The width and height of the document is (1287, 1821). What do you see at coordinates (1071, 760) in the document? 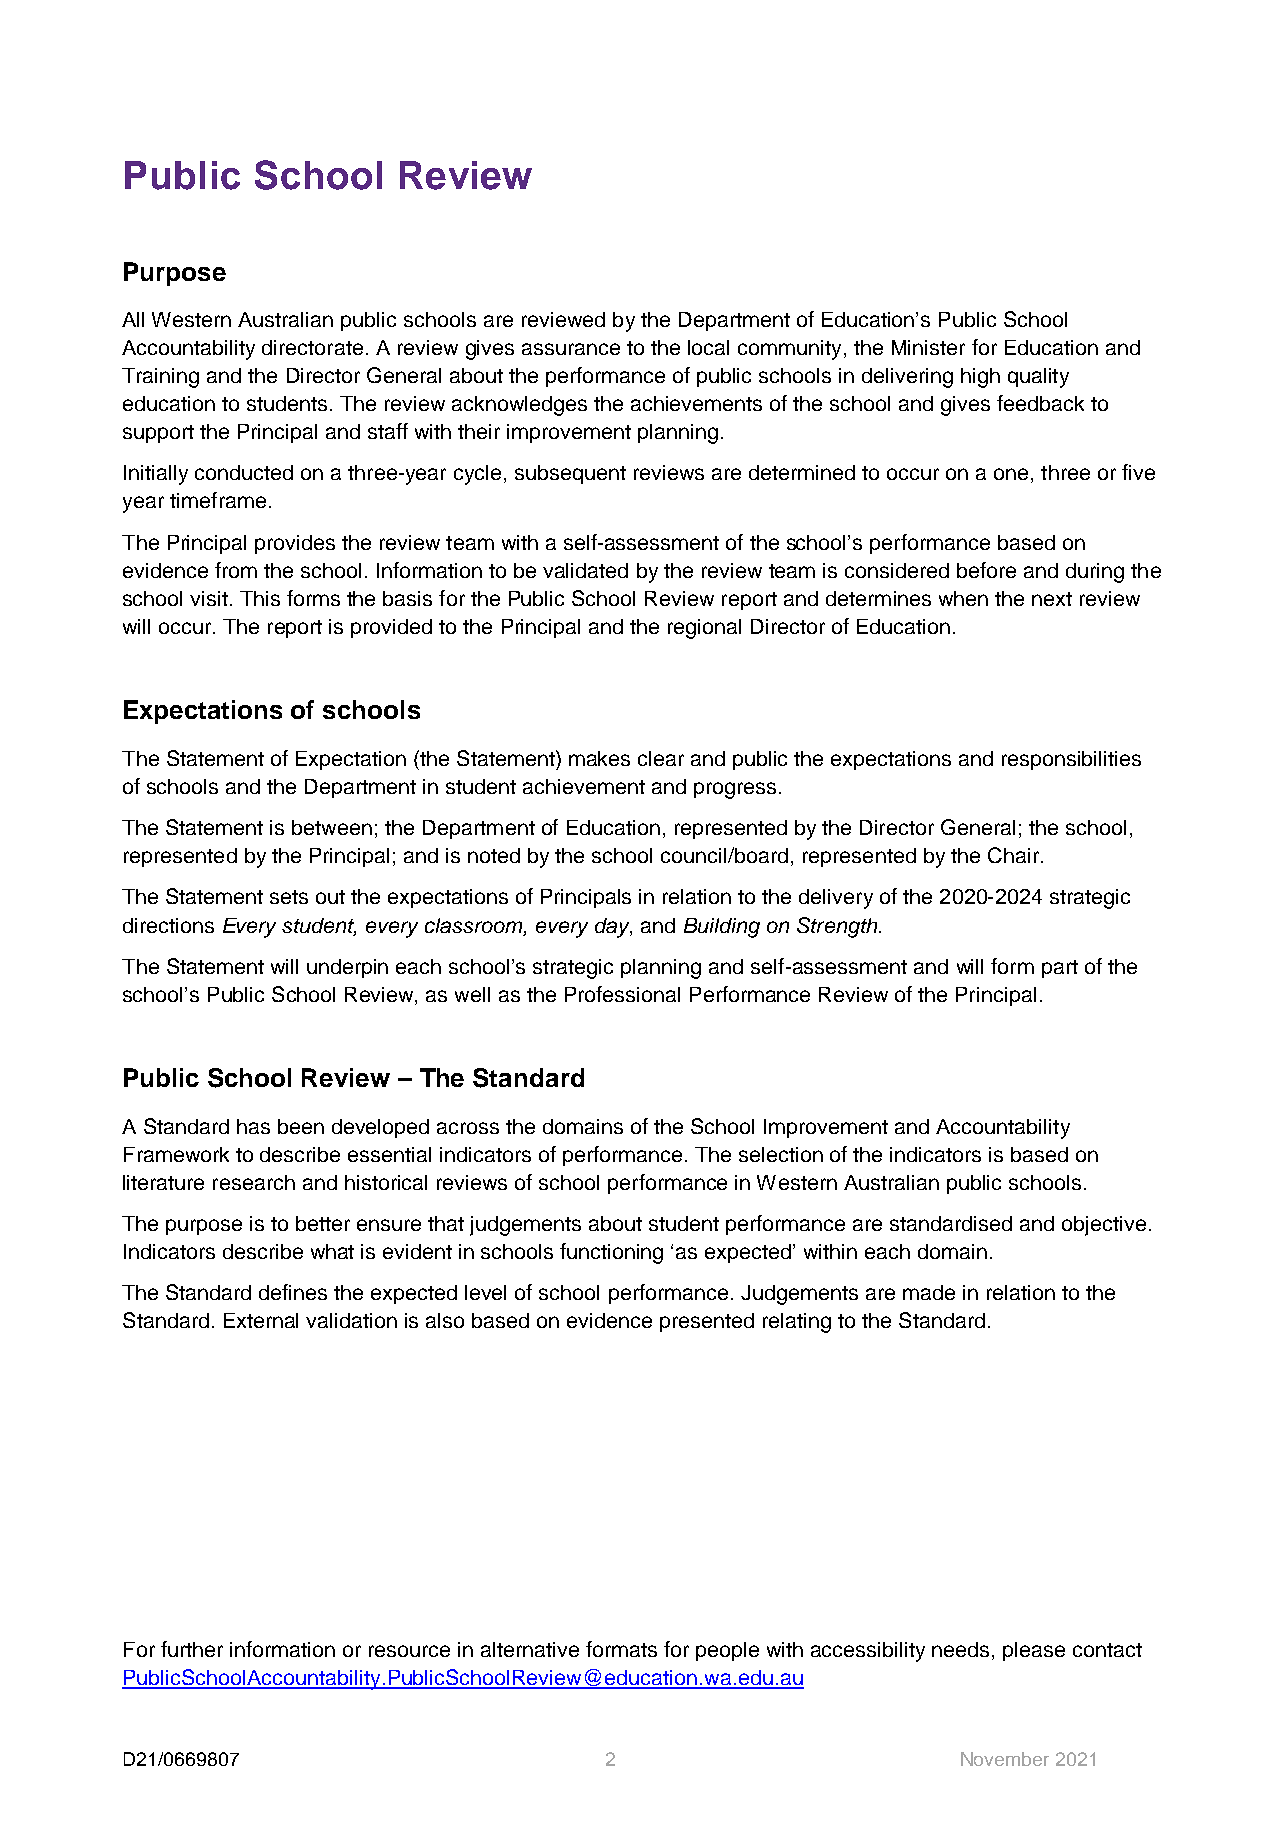
I see `responsibilities` at bounding box center [1071, 760].
